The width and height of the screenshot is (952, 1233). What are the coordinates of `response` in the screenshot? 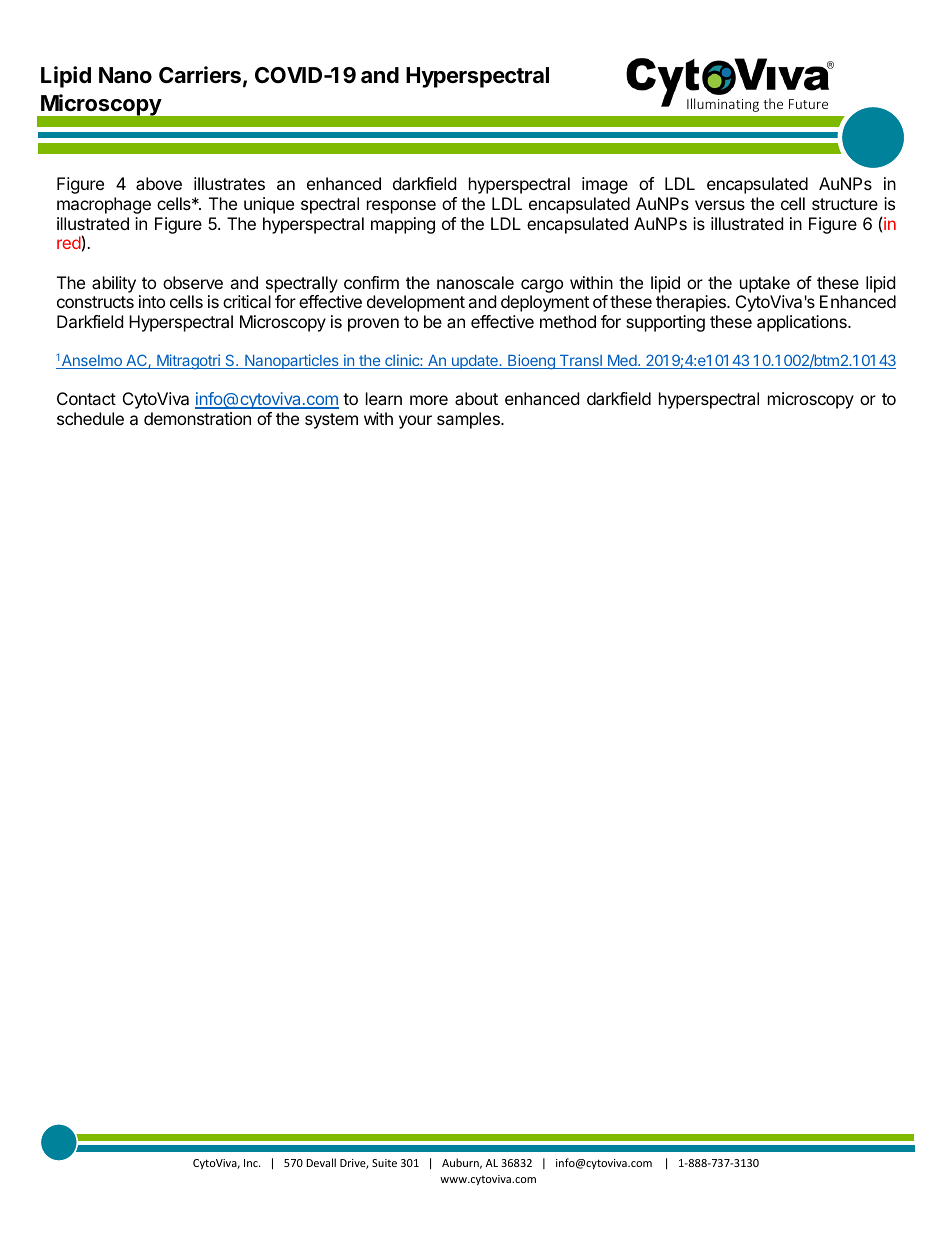 It's located at (401, 207).
